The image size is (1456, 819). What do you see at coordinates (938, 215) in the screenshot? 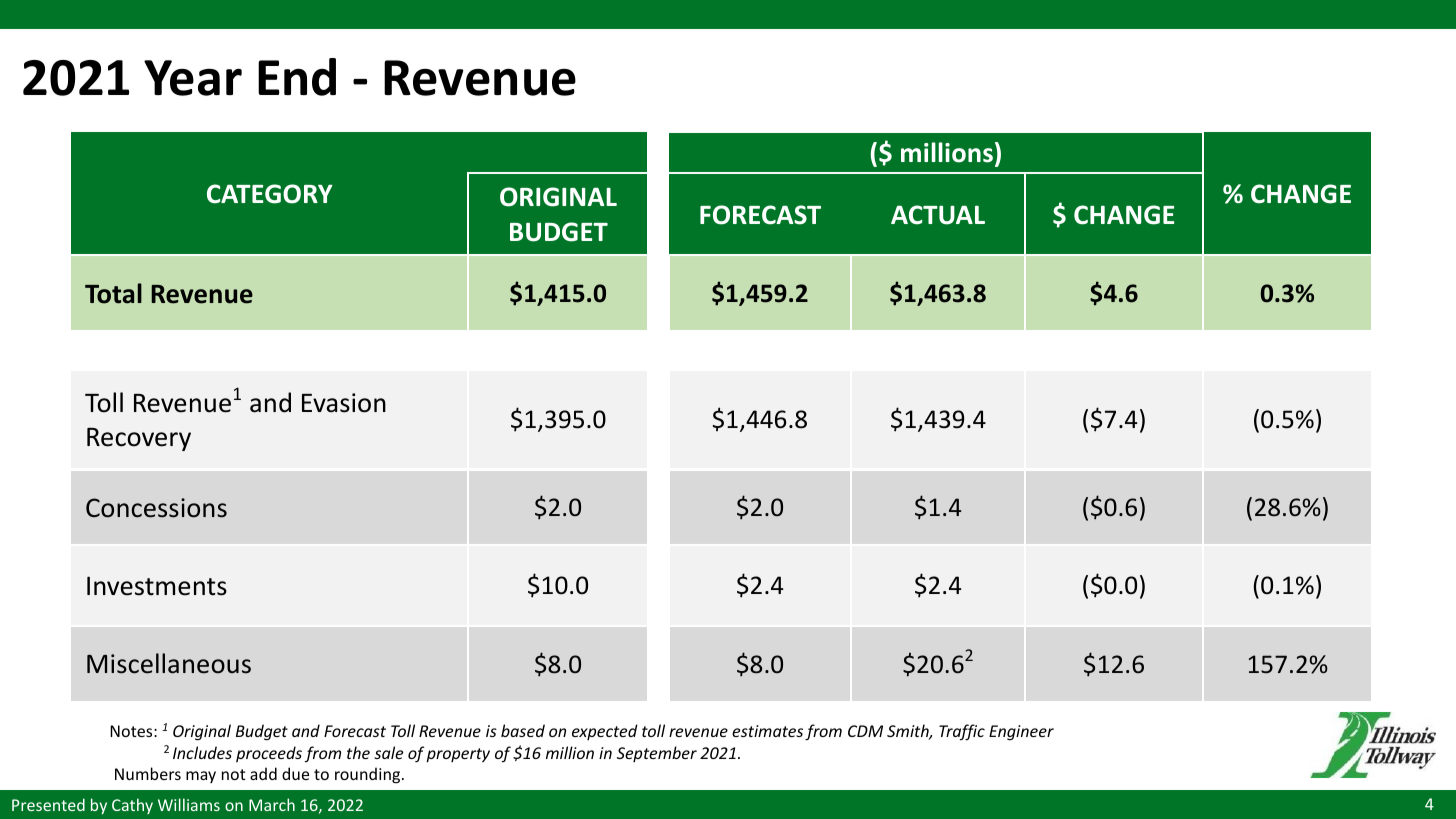
I see `ACTUAL` at bounding box center [938, 215].
